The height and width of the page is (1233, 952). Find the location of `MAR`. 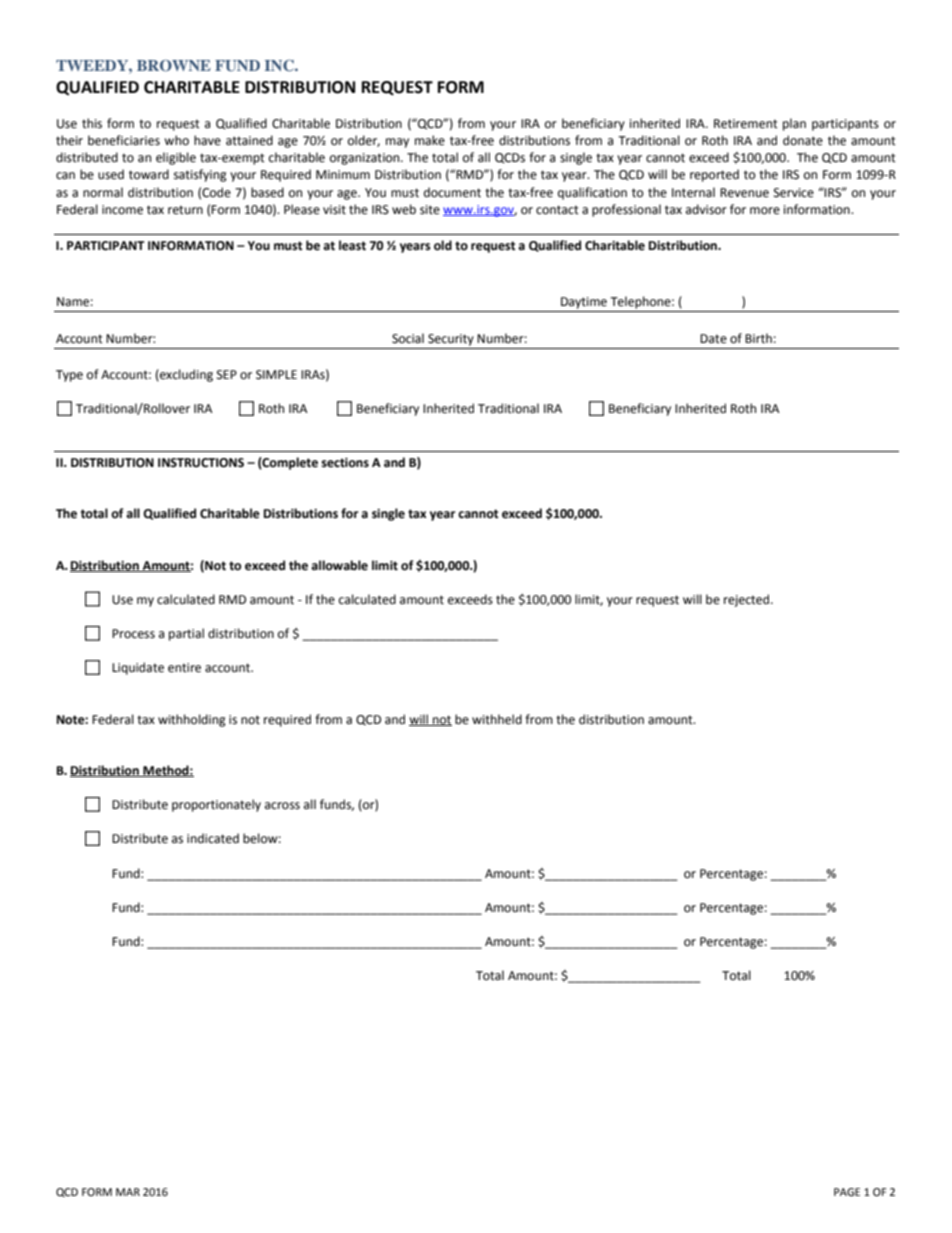

MAR is located at coordinates (128, 1192).
